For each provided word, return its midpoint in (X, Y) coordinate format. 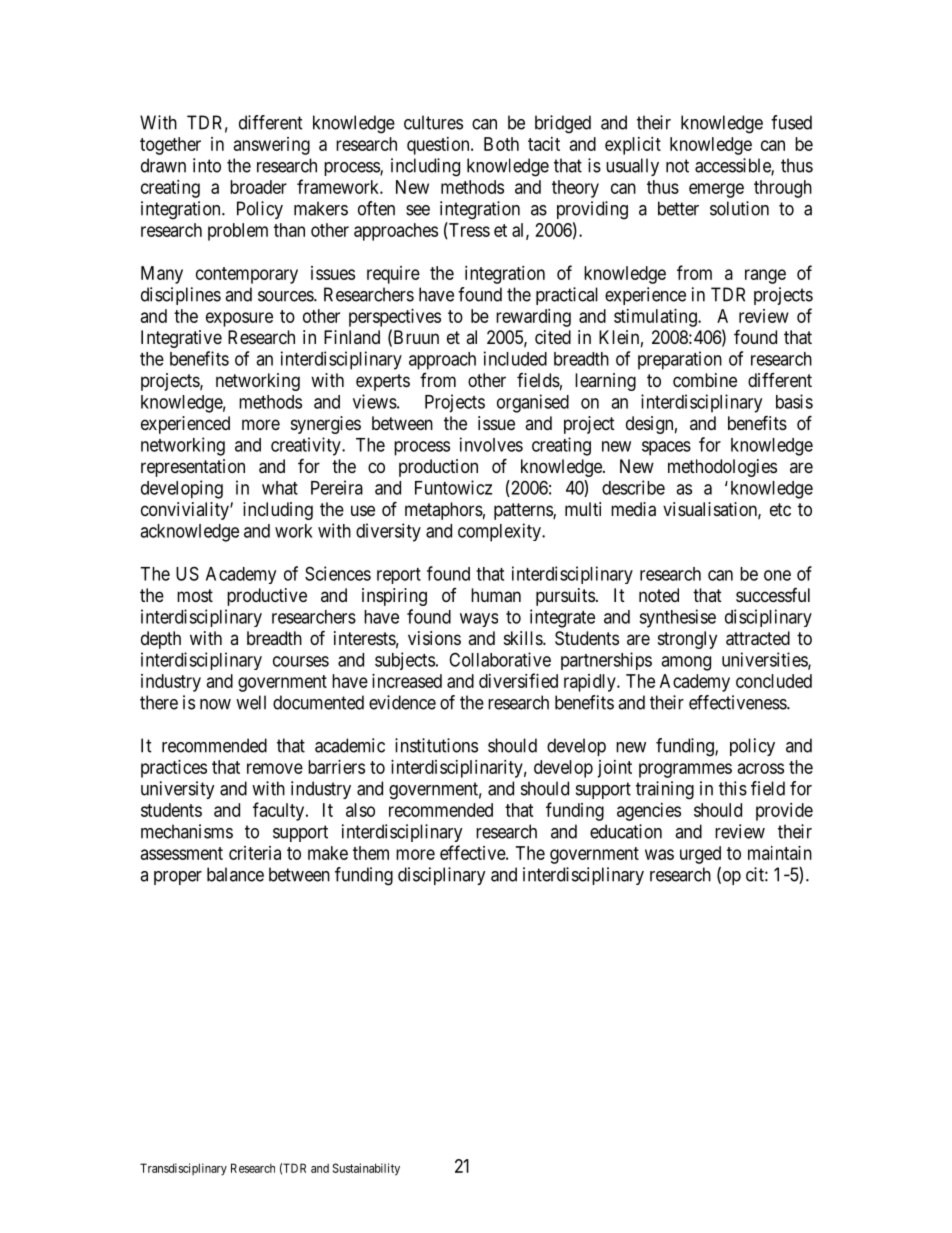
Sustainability (366, 1169)
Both (501, 144)
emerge (716, 190)
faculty (280, 811)
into (207, 165)
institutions (436, 745)
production (438, 468)
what (280, 488)
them (371, 853)
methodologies (722, 468)
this (733, 788)
